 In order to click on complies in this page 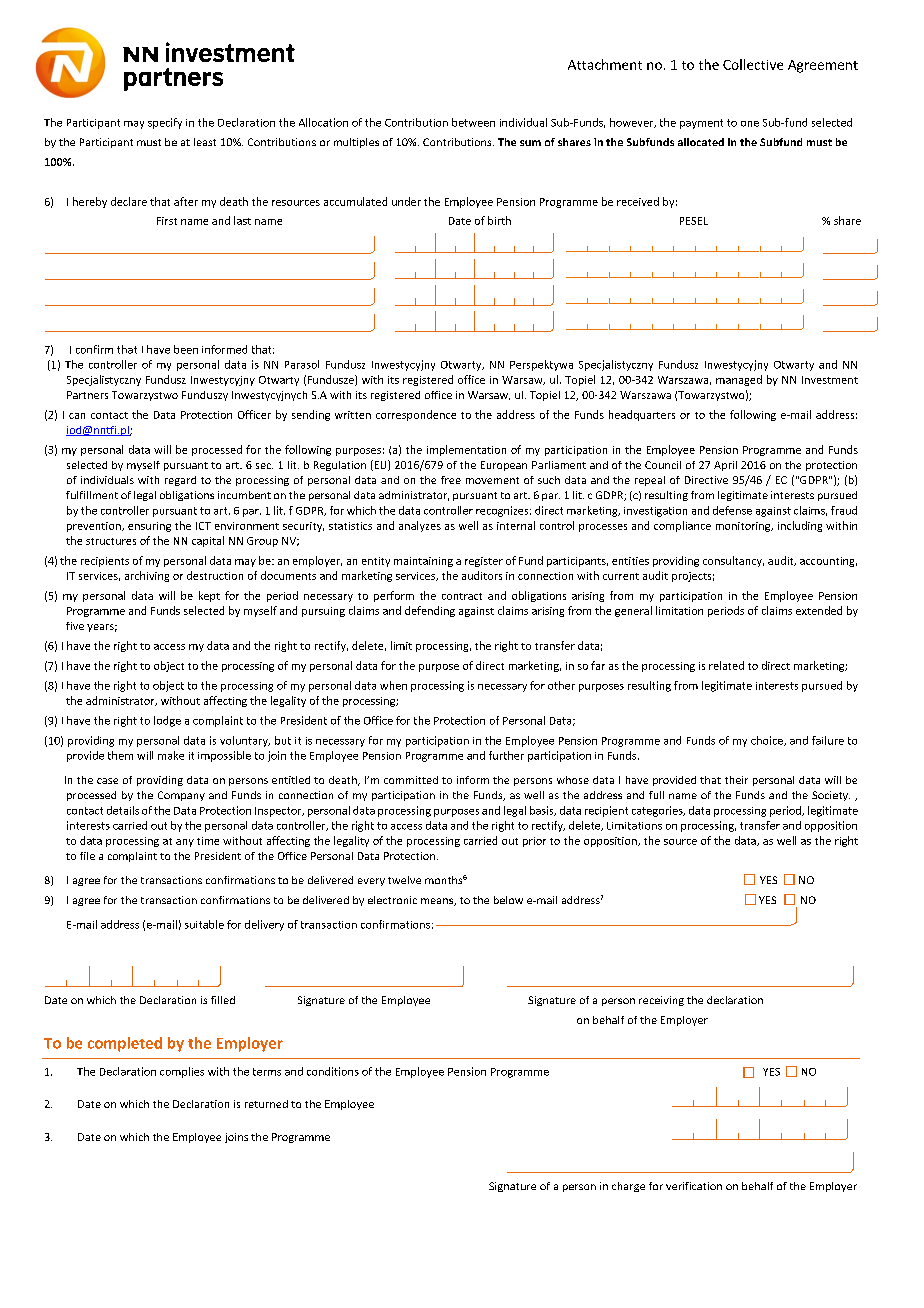, I will do `click(182, 1072)`.
